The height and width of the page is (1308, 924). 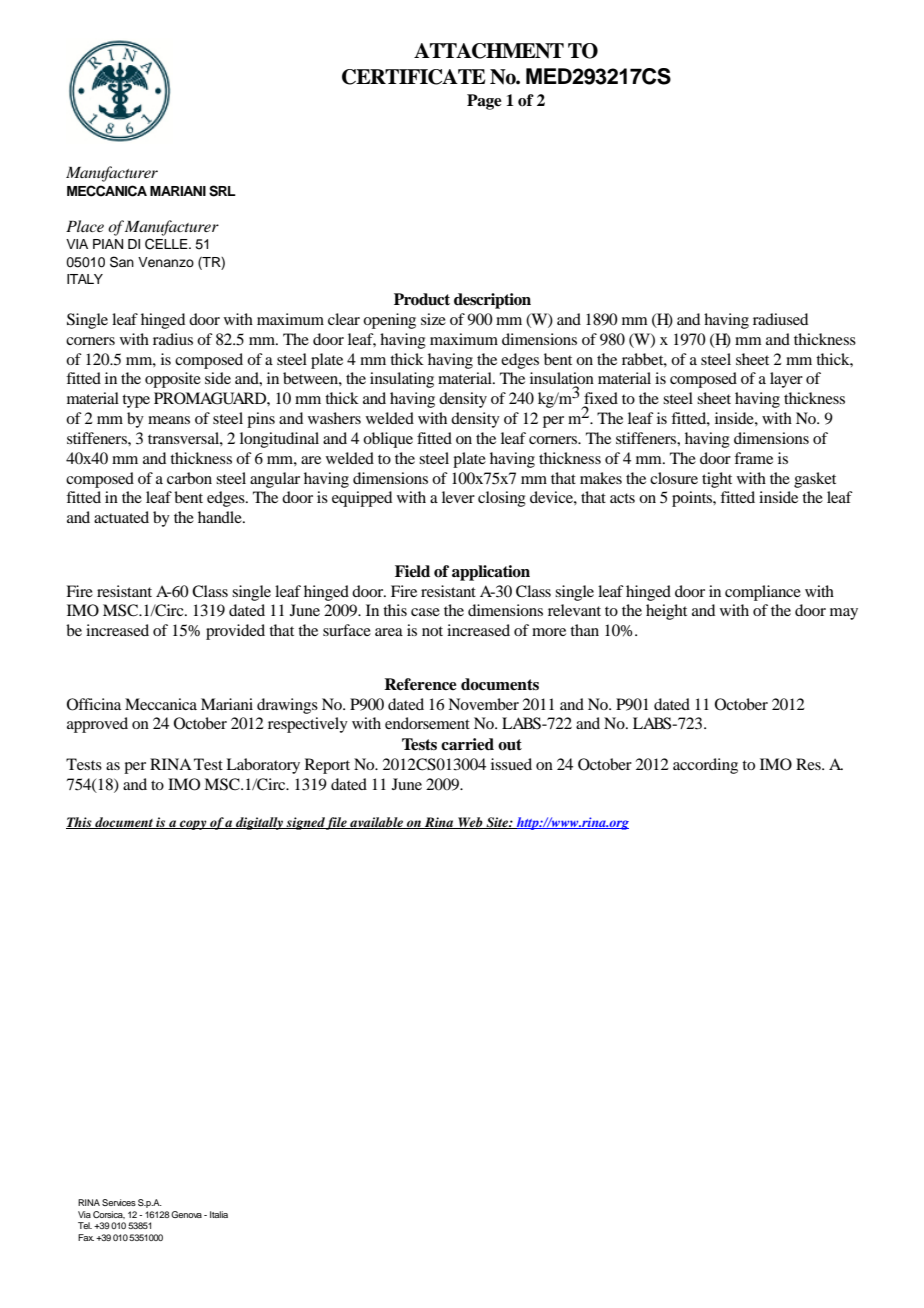 I want to click on Italia, so click(x=219, y=1214).
